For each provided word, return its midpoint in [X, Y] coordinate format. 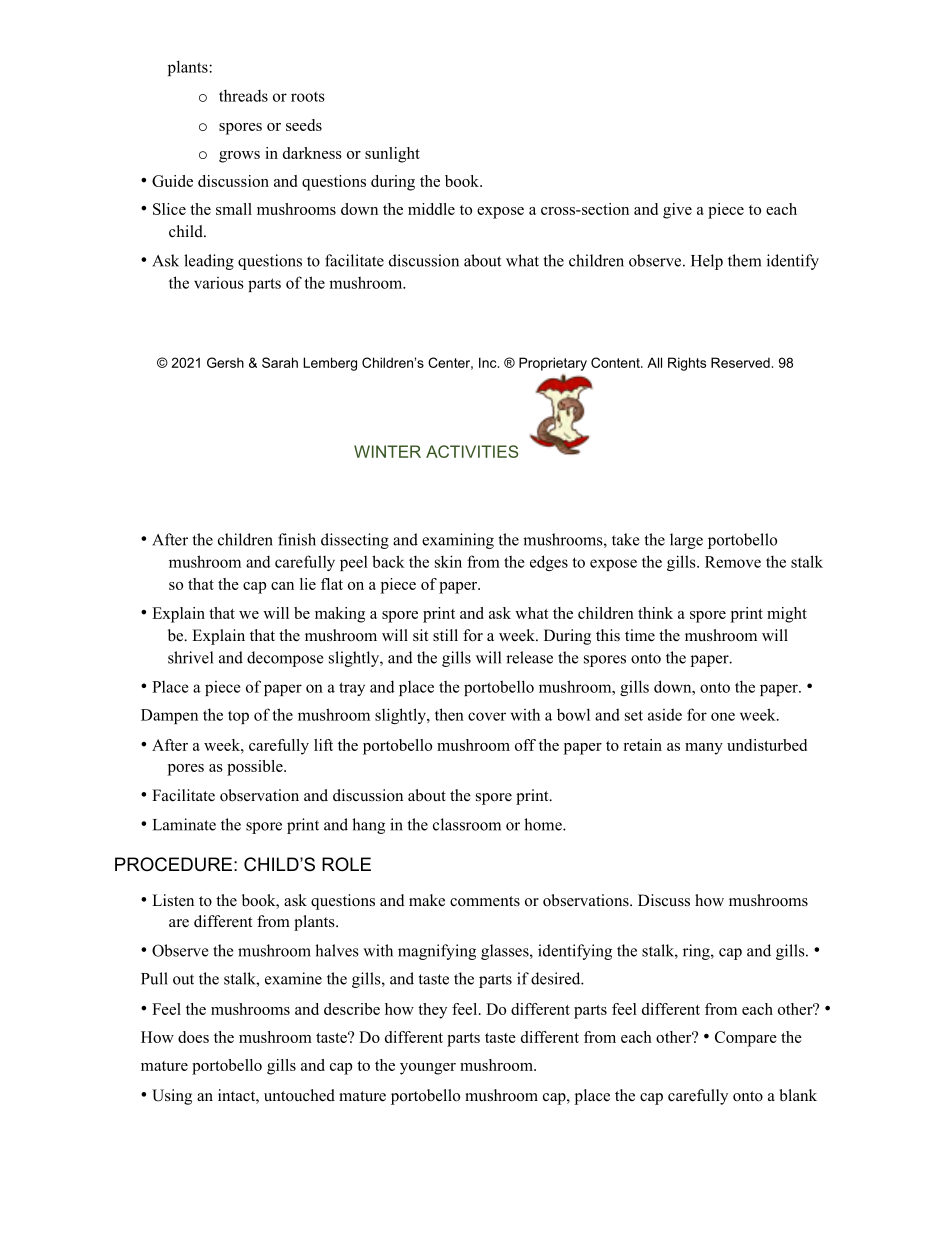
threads [243, 95]
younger [428, 1069]
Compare [746, 1039]
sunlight [392, 155]
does [193, 1037]
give [677, 211]
